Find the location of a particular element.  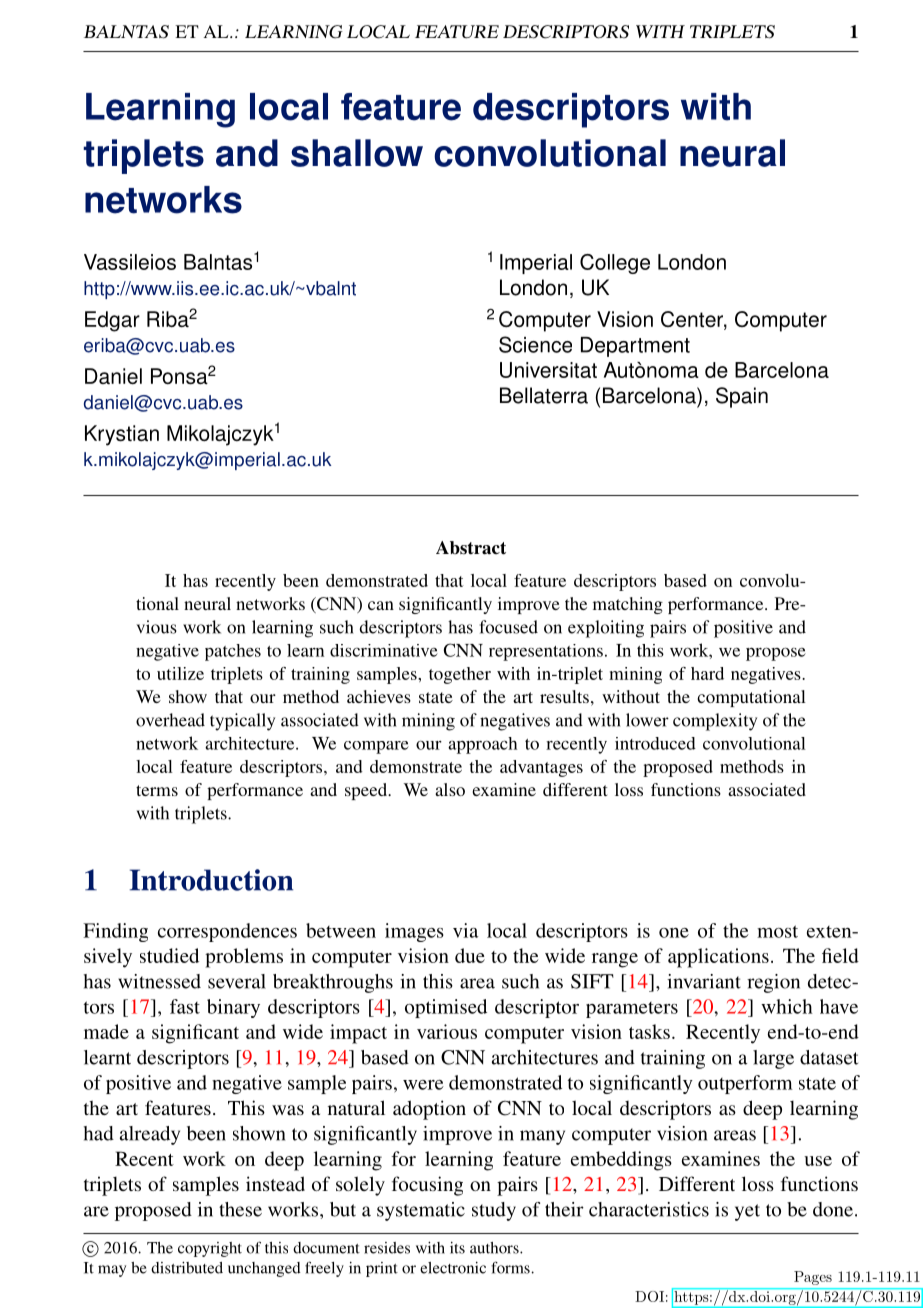

copyright is located at coordinates (210, 1249).
